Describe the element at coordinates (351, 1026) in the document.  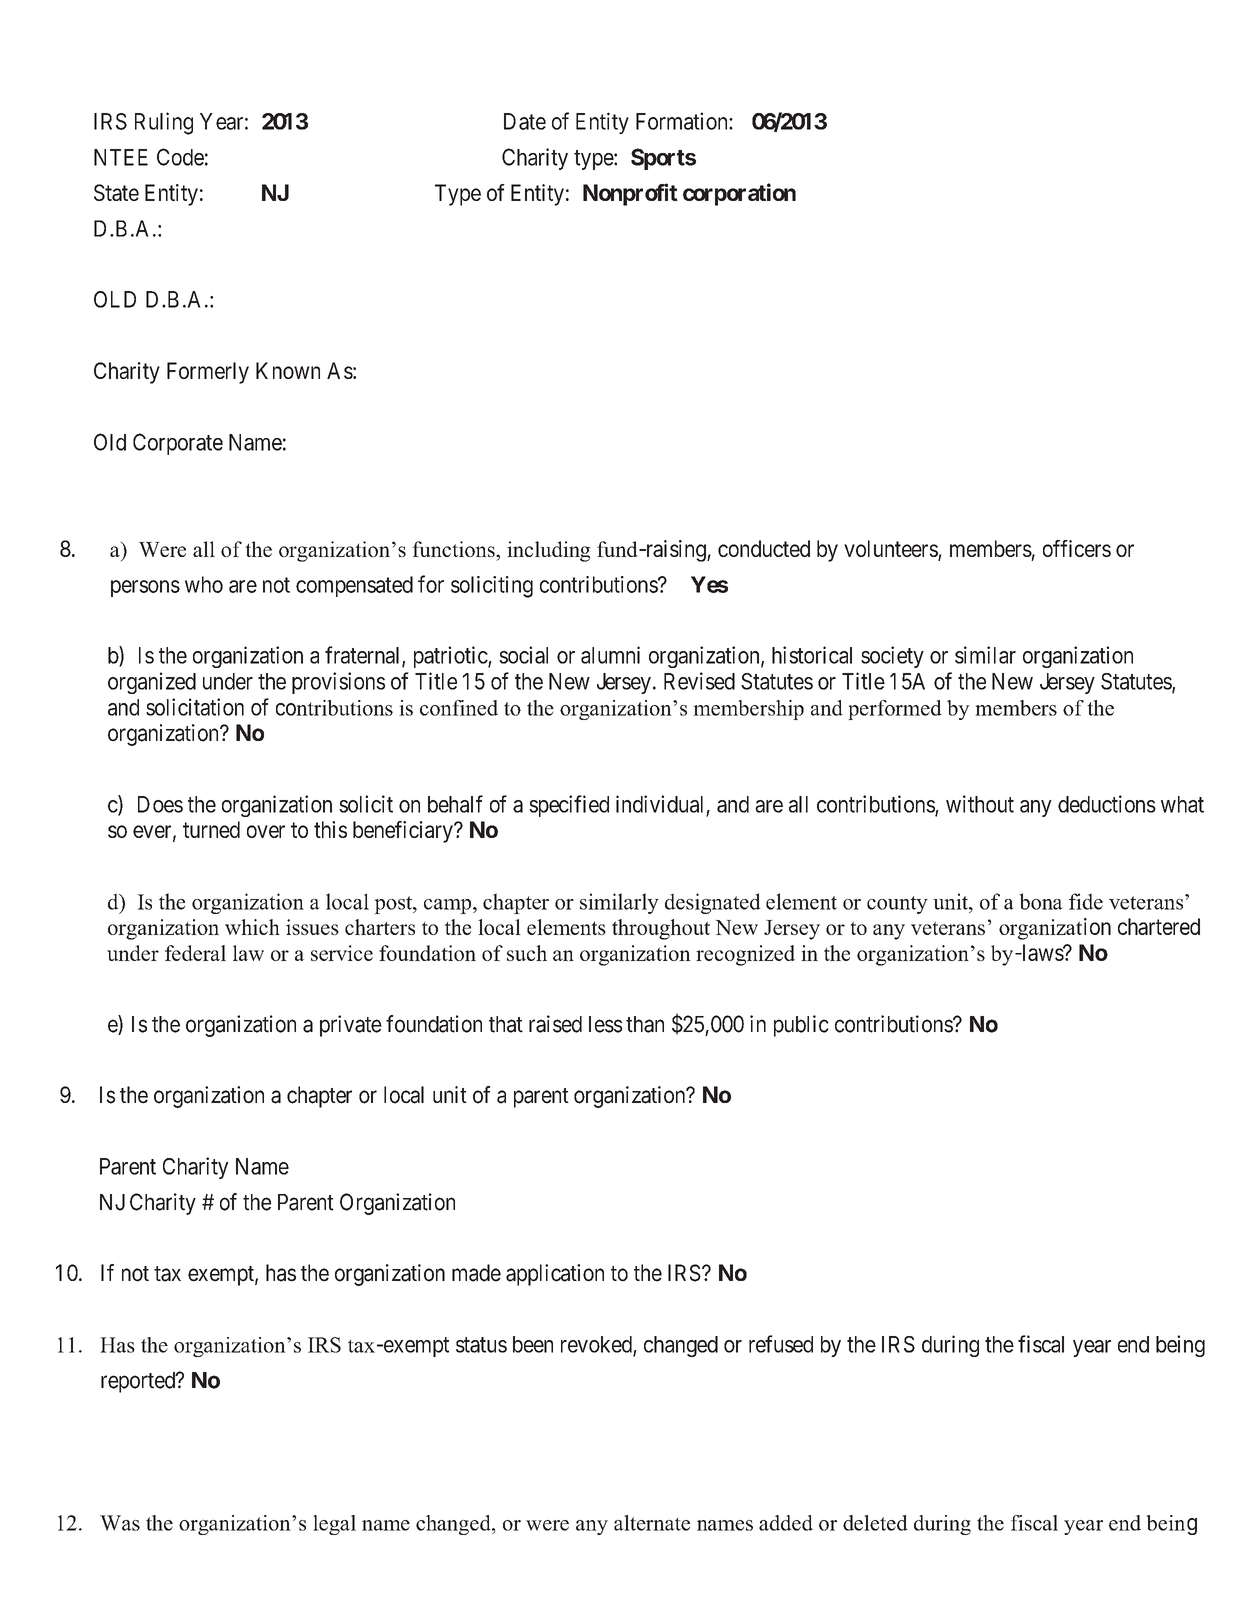
I see `private` at that location.
